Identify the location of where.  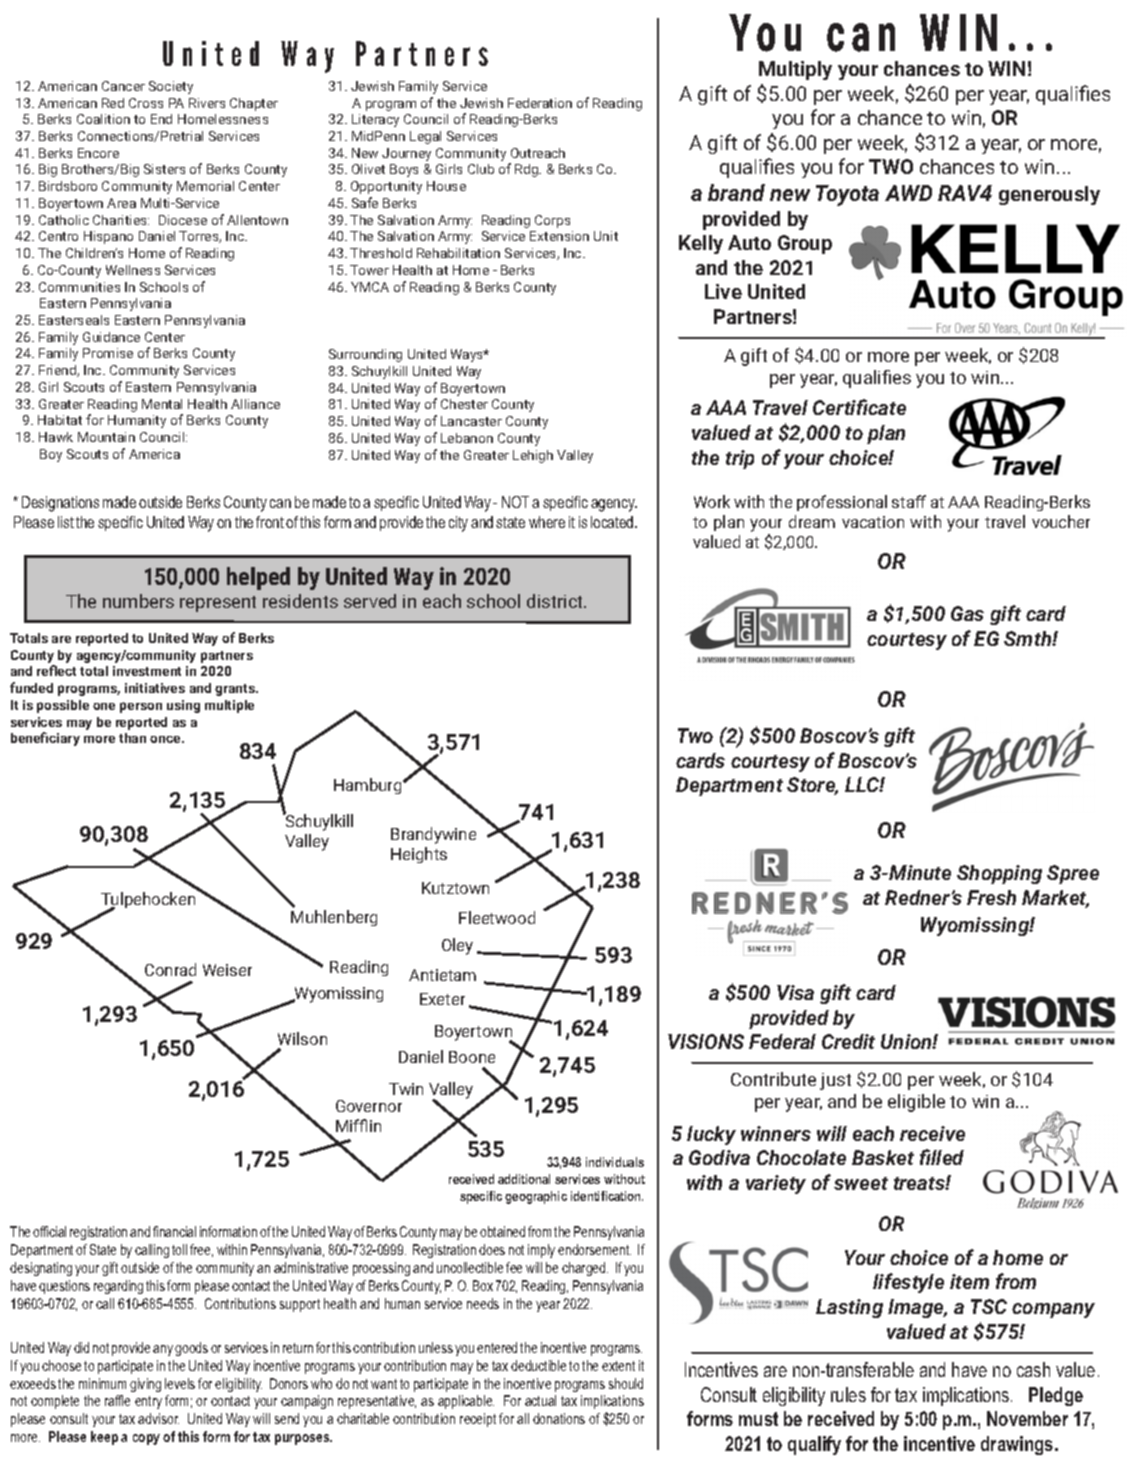
(547, 522).
